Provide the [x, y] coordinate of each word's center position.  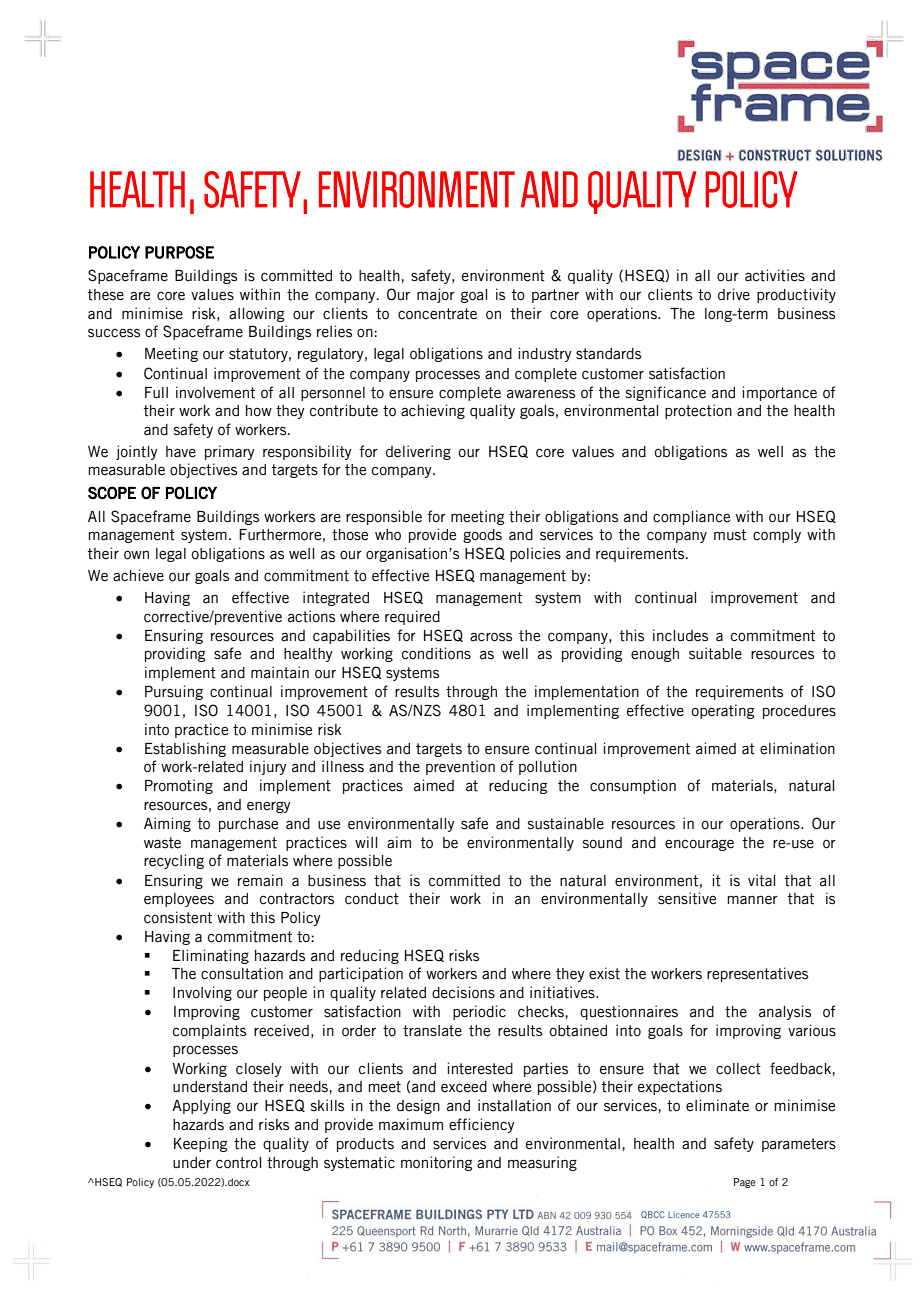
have [181, 452]
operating [723, 711]
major [436, 295]
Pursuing [174, 692]
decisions [463, 992]
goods [482, 536]
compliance [691, 517]
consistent [178, 917]
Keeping [200, 1144]
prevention [460, 767]
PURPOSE [179, 252]
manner [752, 900]
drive [734, 294]
